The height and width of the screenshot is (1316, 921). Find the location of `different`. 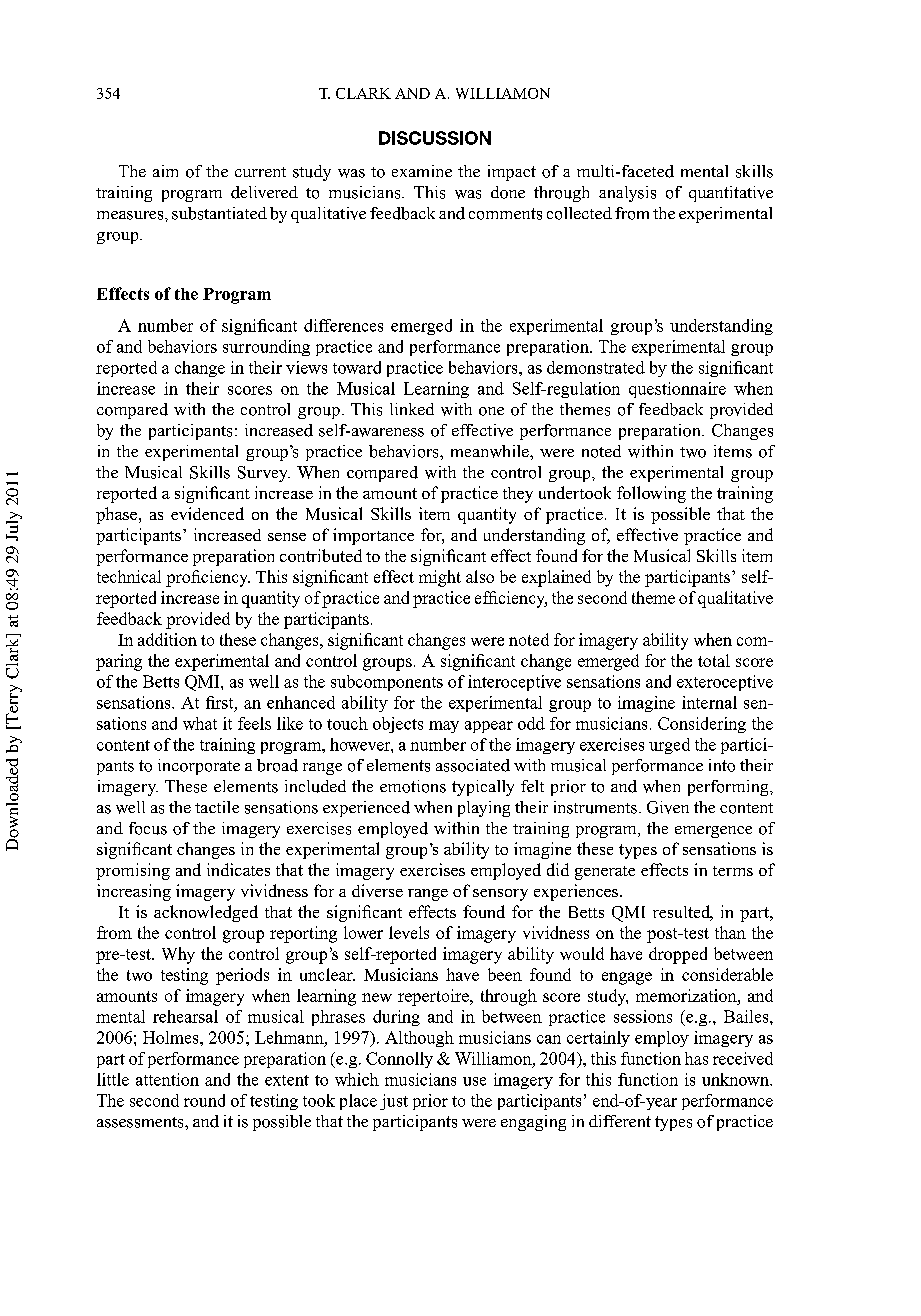

different is located at coordinates (620, 1121).
